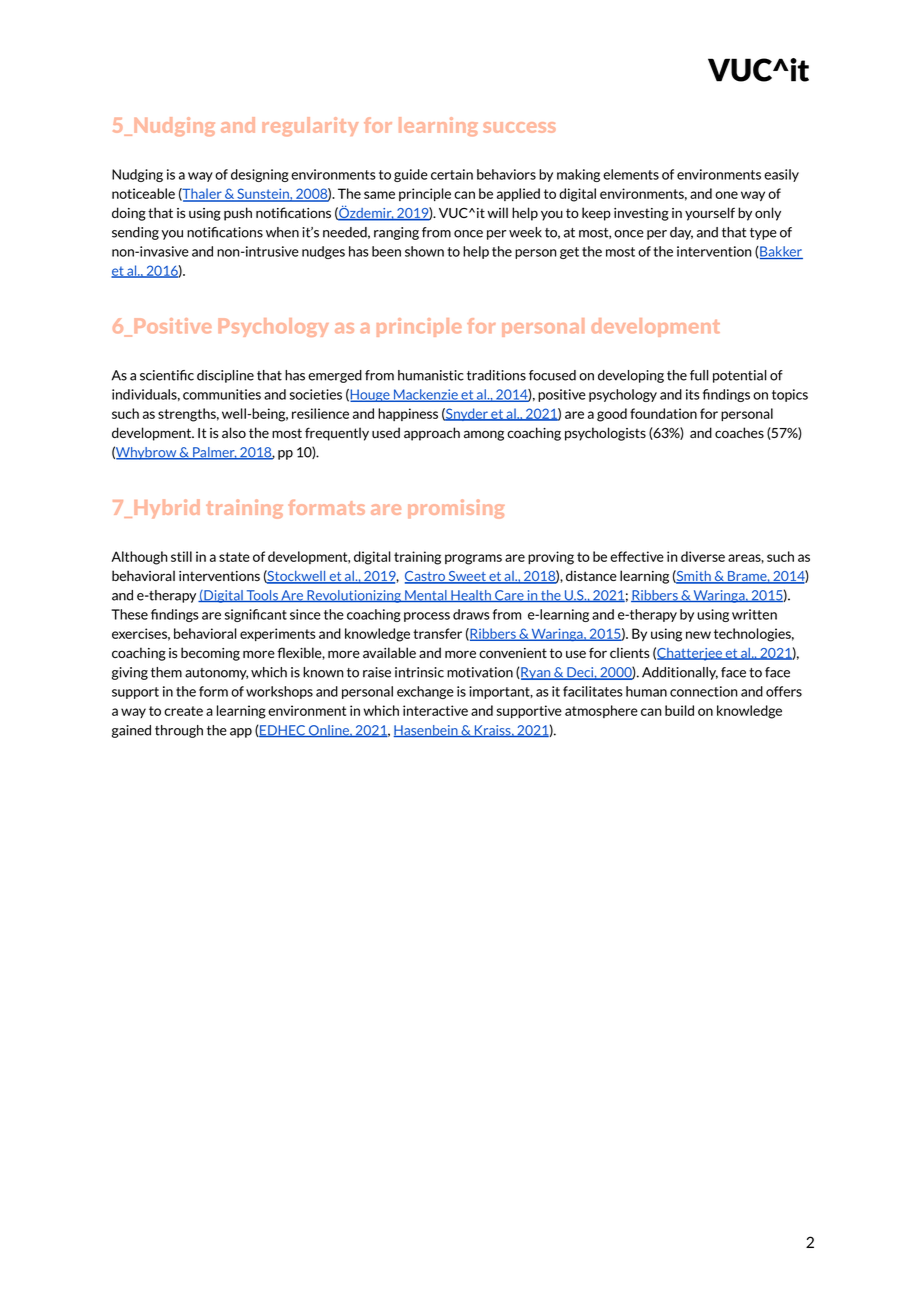 This image has width=924, height=1307. Describe the element at coordinates (234, 432) in the image. I see `also` at that location.
